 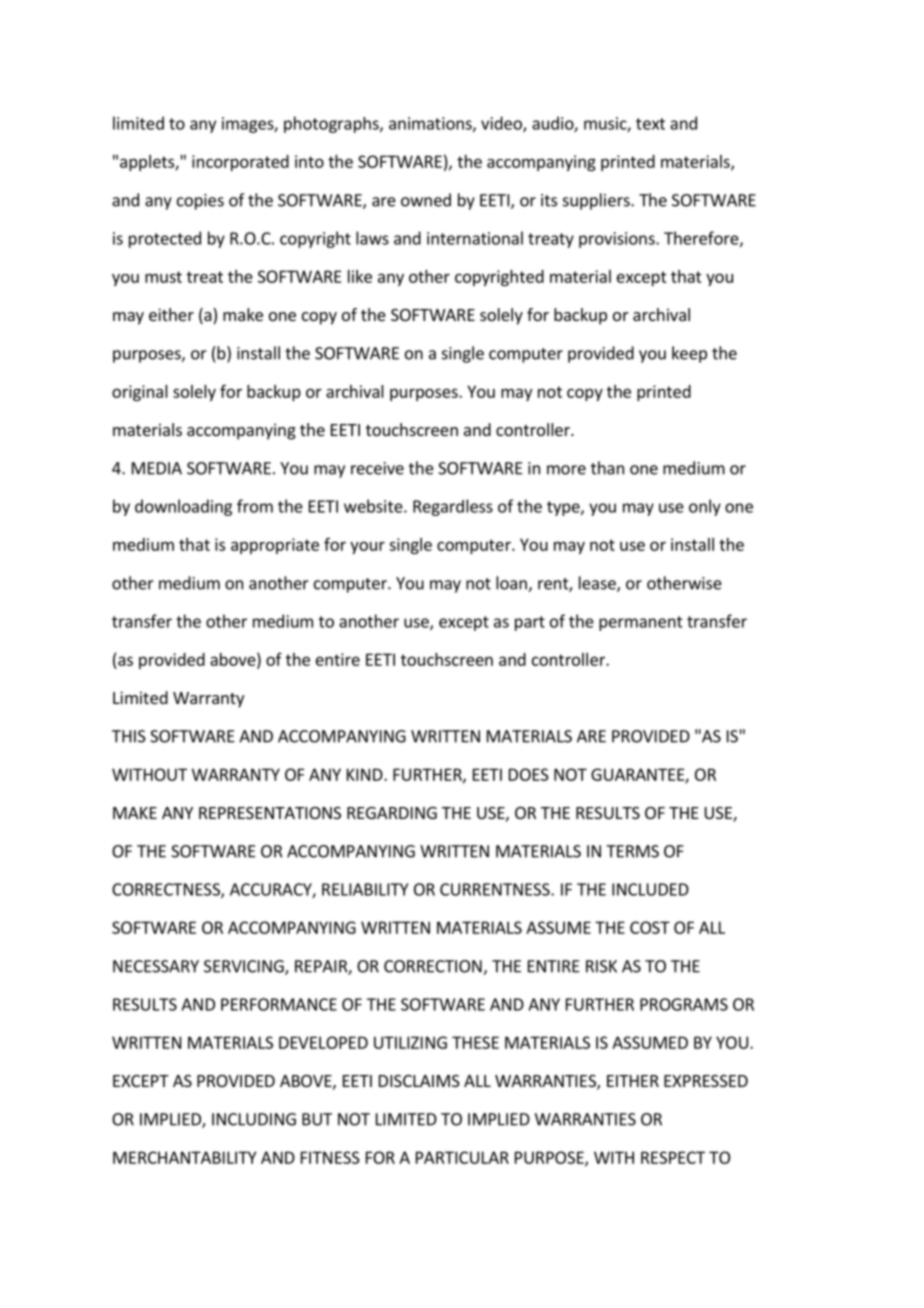 What do you see at coordinates (240, 163) in the document?
I see `incorporated` at bounding box center [240, 163].
